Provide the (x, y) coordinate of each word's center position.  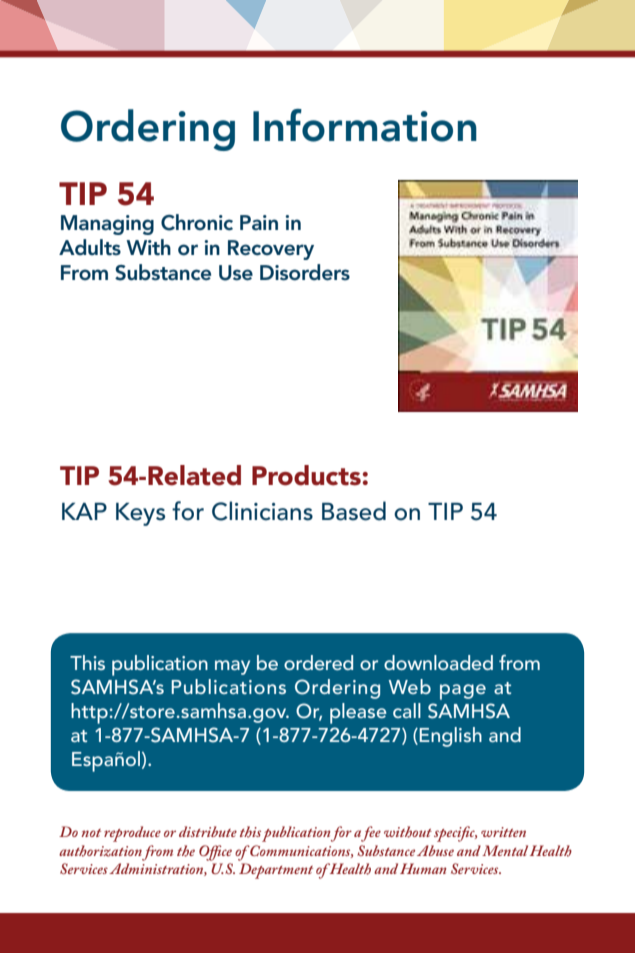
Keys (140, 514)
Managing (107, 225)
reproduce (132, 834)
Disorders (305, 272)
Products (306, 475)
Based (354, 511)
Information (365, 125)
